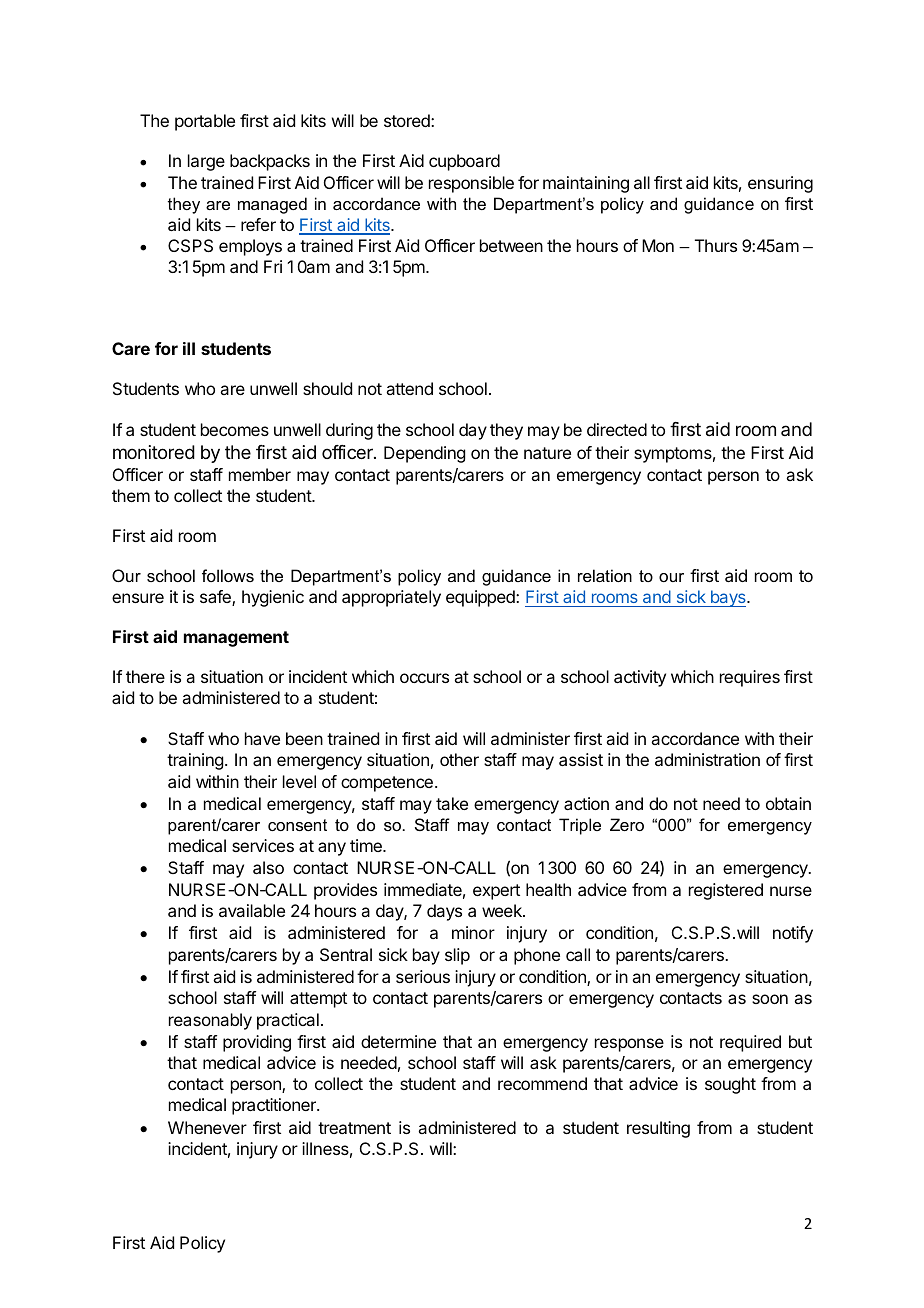 The image size is (924, 1308). I want to click on equipped, so click(481, 598).
